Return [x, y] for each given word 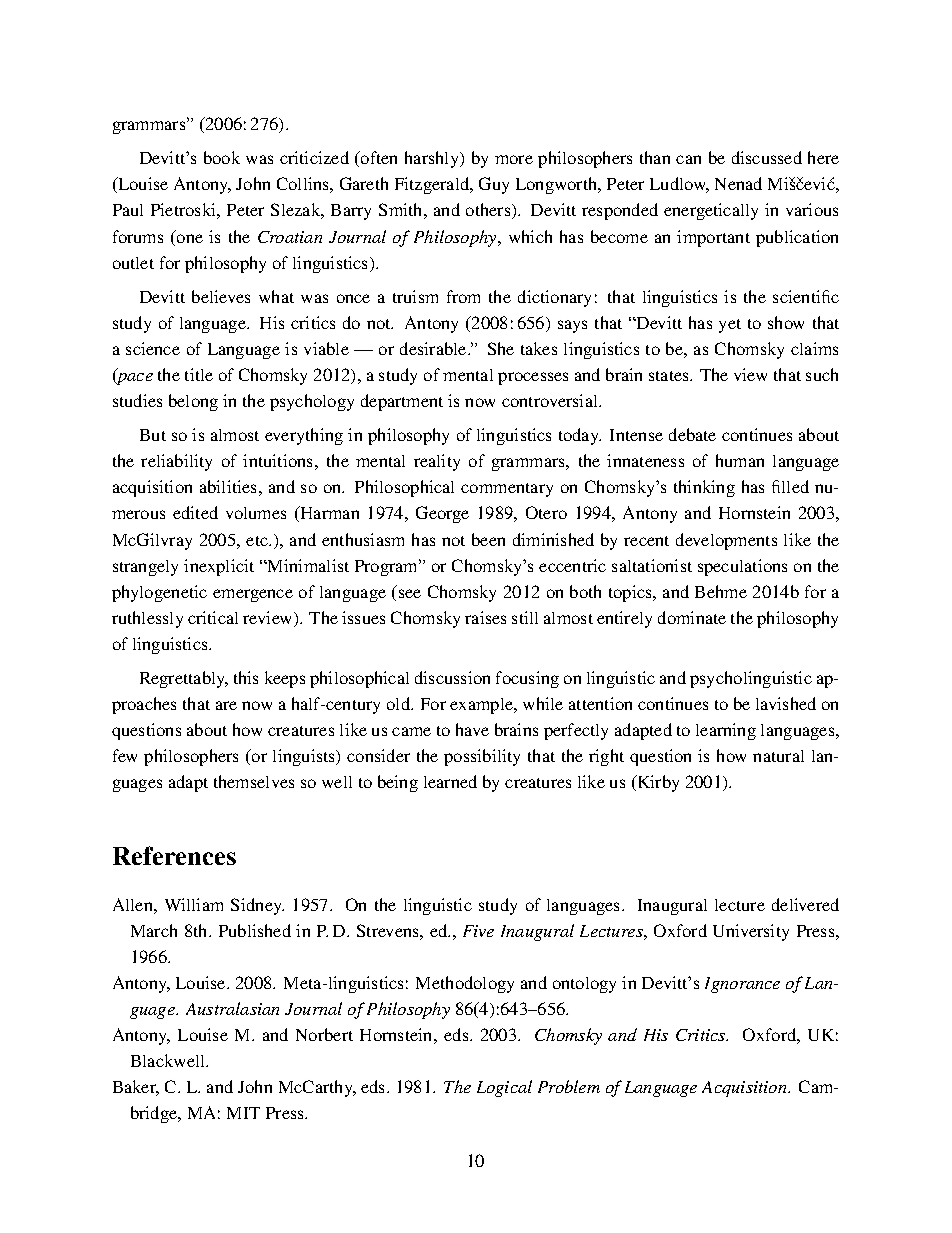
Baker [136, 1088]
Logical [504, 1088]
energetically [711, 211]
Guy [494, 185]
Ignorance [742, 985]
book [222, 157]
